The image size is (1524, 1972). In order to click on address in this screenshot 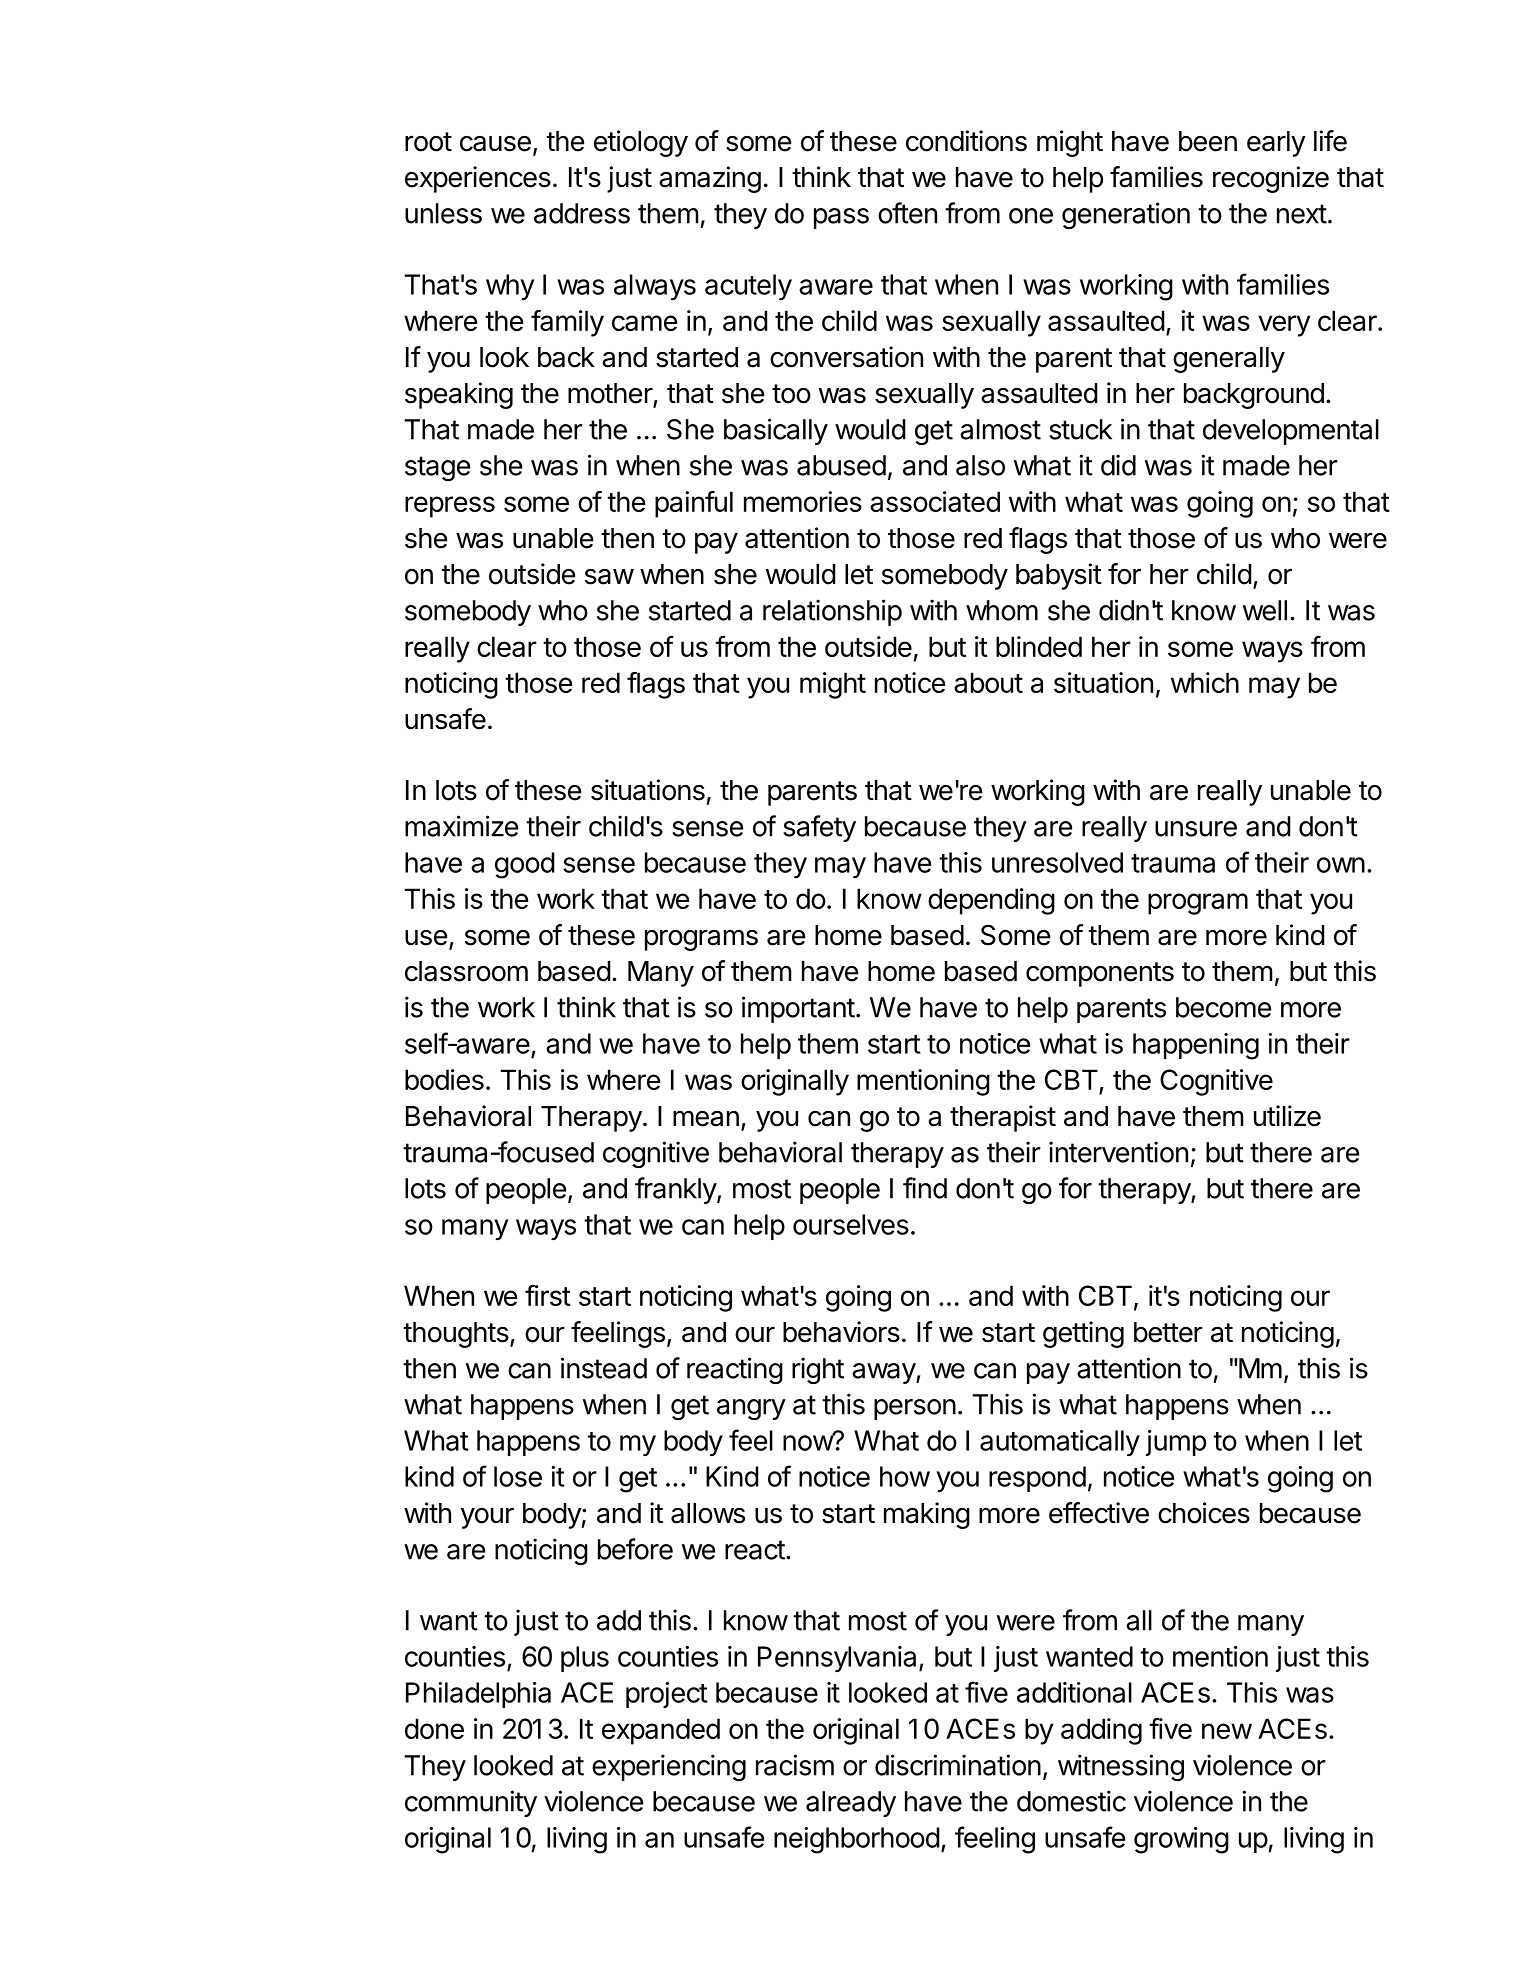, I will do `click(582, 213)`.
